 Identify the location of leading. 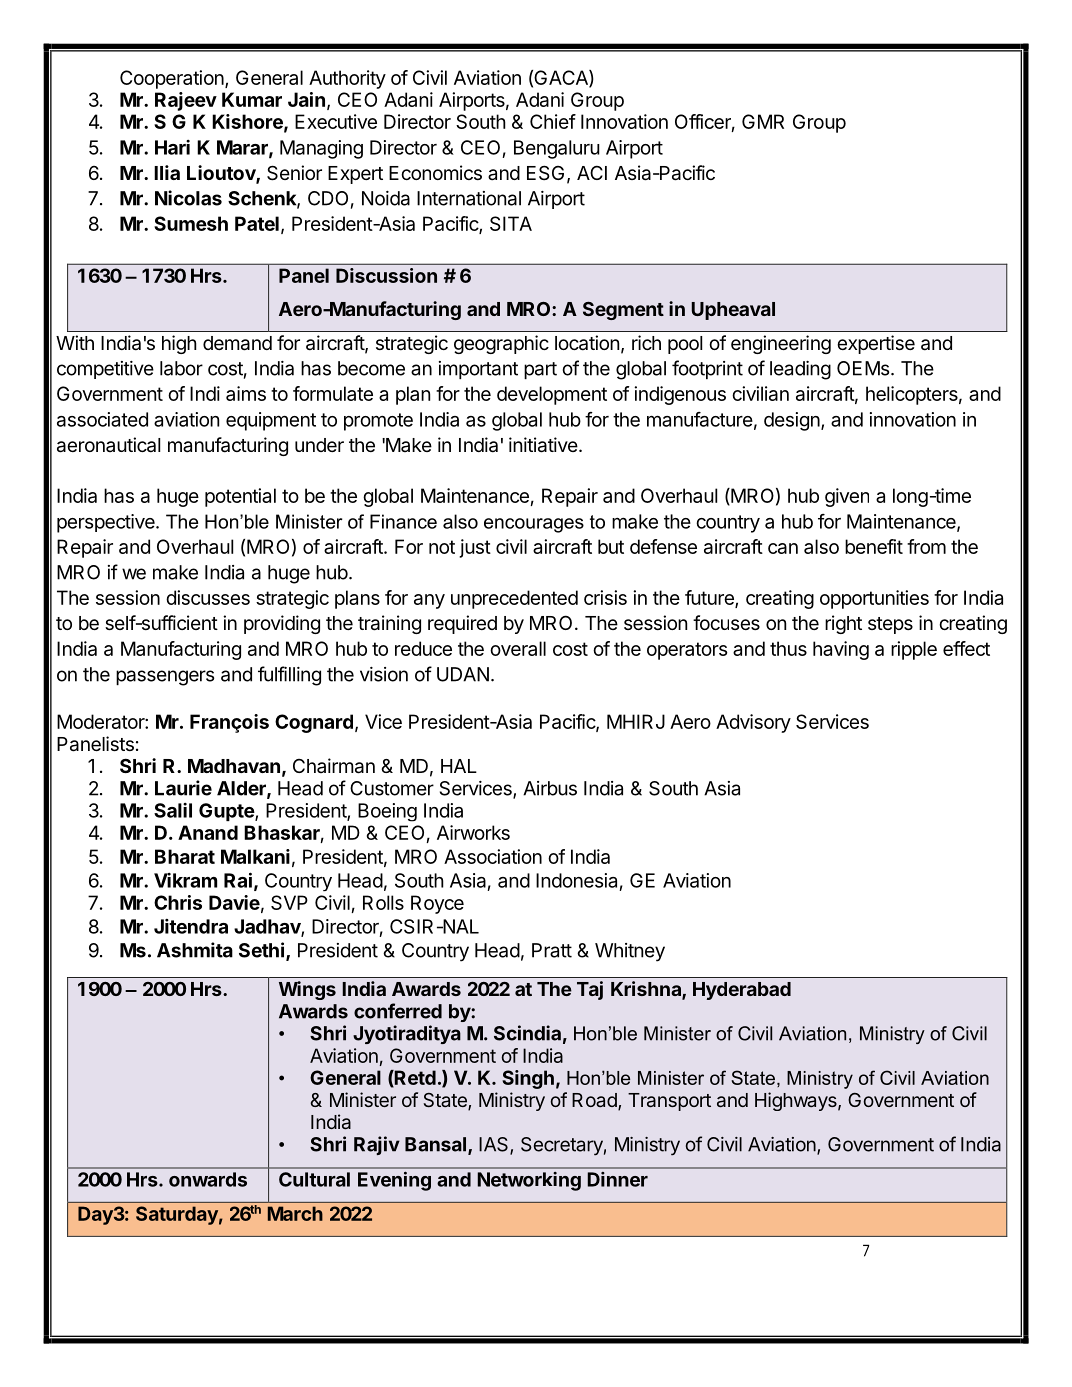
(800, 370).
